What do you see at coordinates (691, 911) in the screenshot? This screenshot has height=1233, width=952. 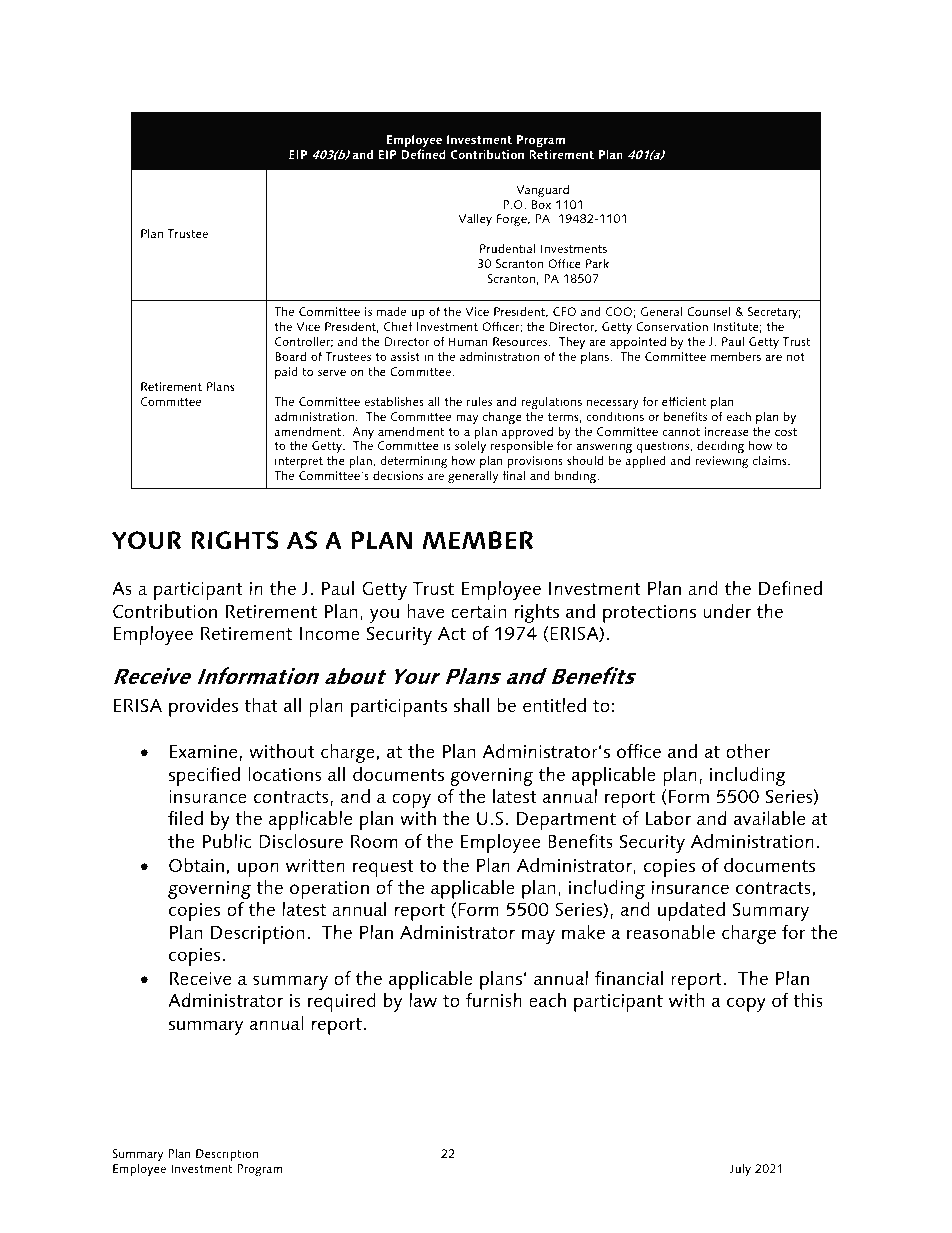 I see `updated` at bounding box center [691, 911].
